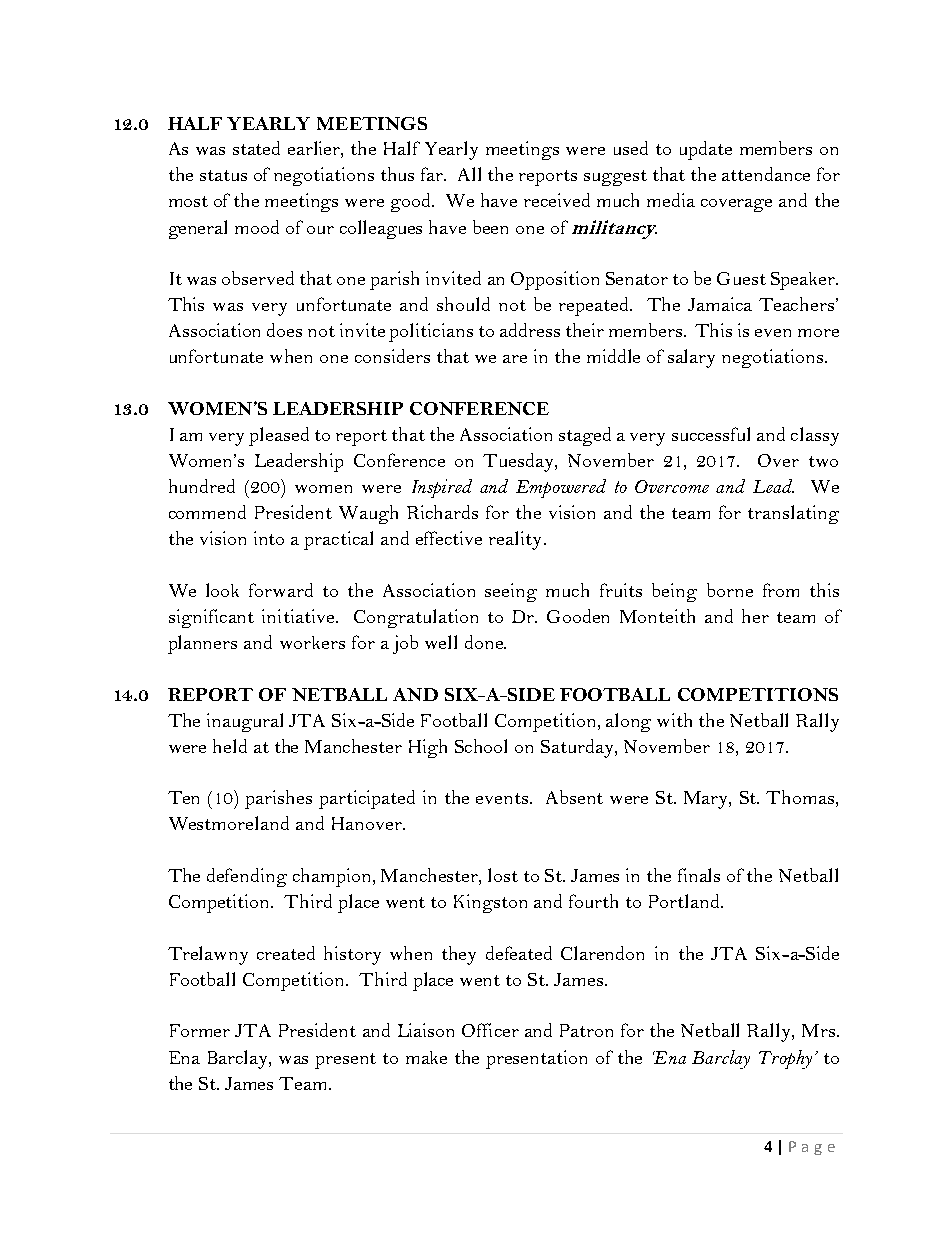 The height and width of the screenshot is (1233, 952). Describe the element at coordinates (256, 148) in the screenshot. I see `stated` at that location.
